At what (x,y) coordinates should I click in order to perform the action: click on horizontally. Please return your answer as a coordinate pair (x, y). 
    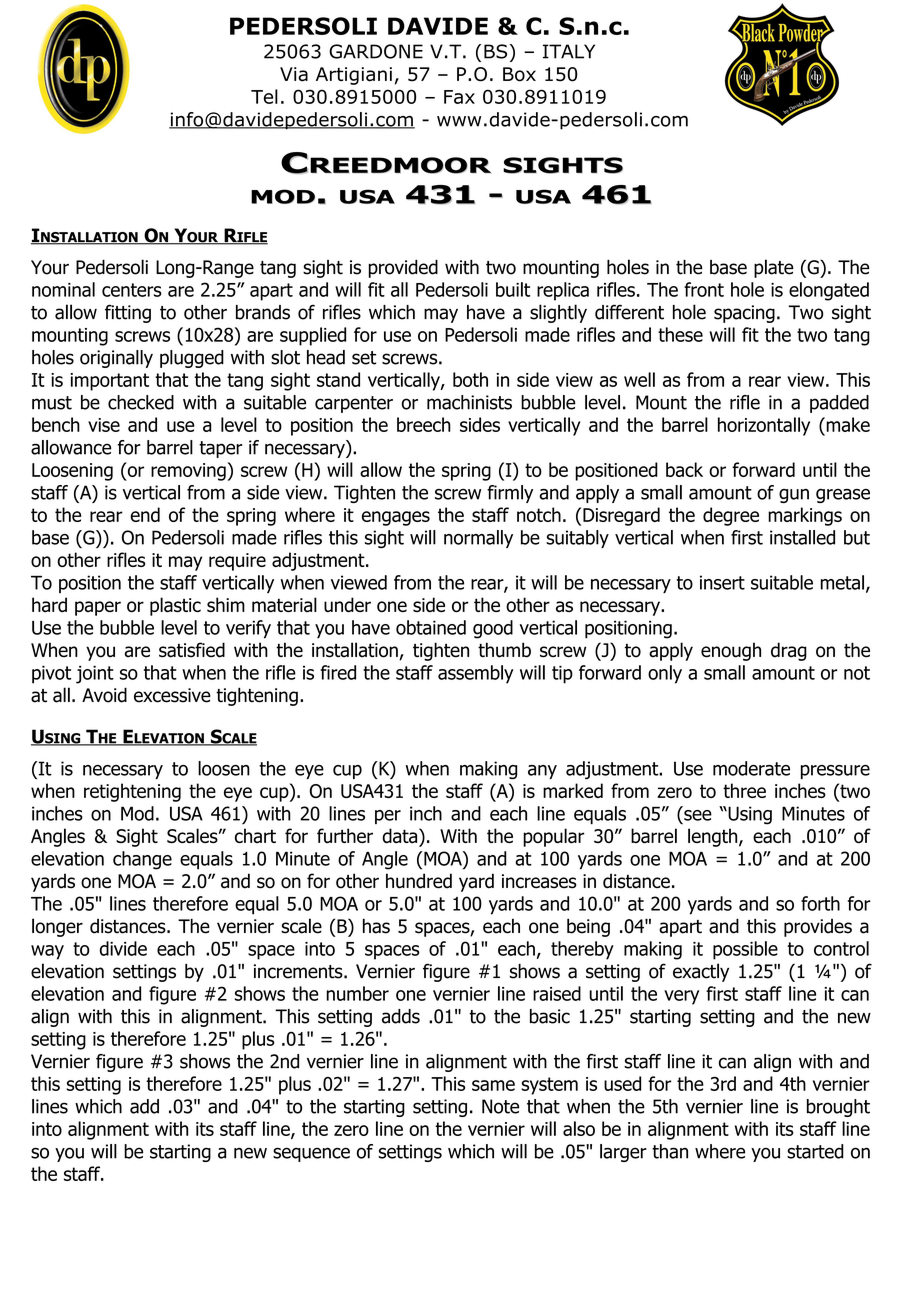
    Looking at the image, I should click on (764, 426).
